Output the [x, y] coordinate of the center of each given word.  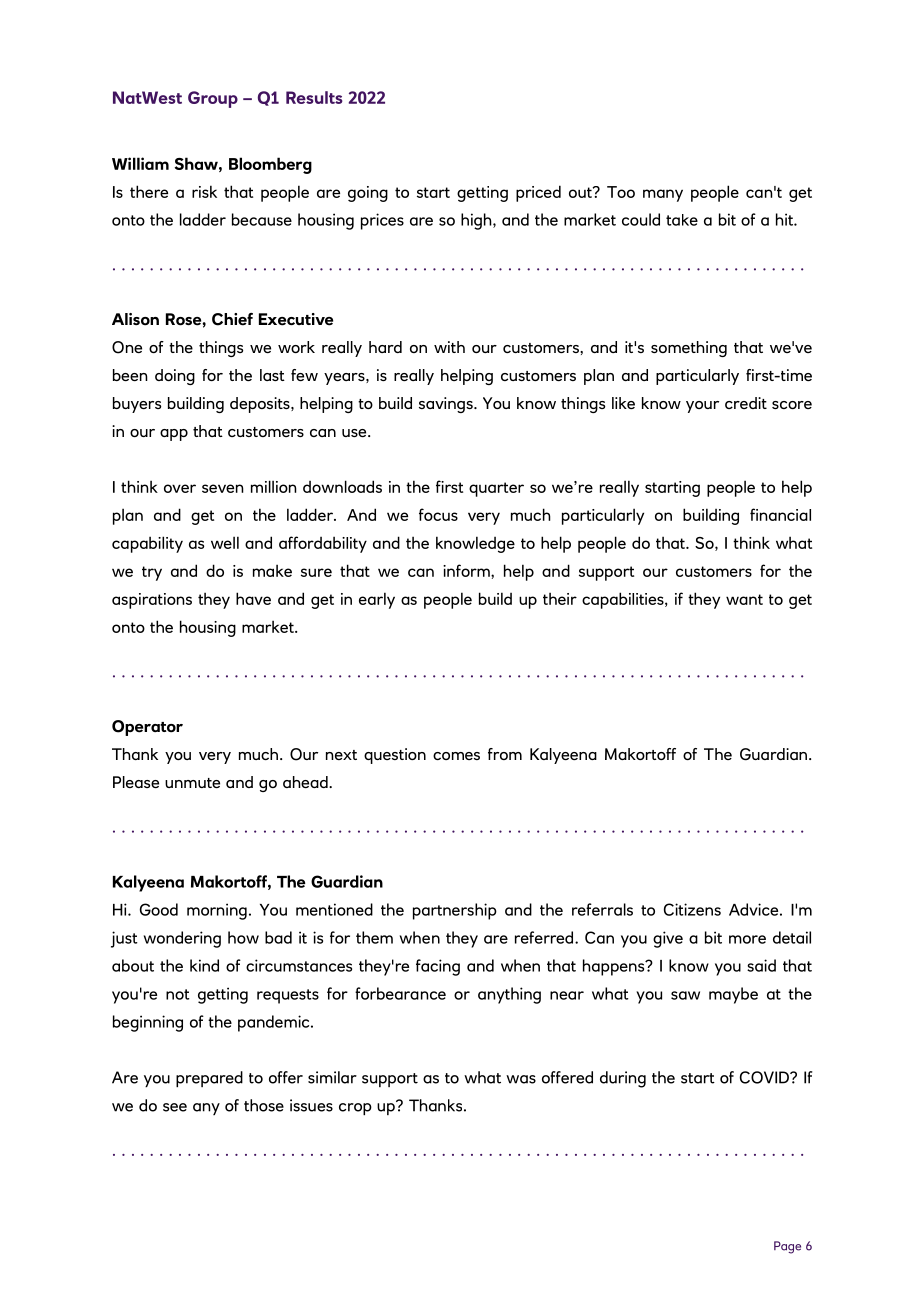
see [175, 1107]
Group [213, 99]
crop [355, 1109]
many [663, 195]
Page [787, 1247]
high [477, 221]
